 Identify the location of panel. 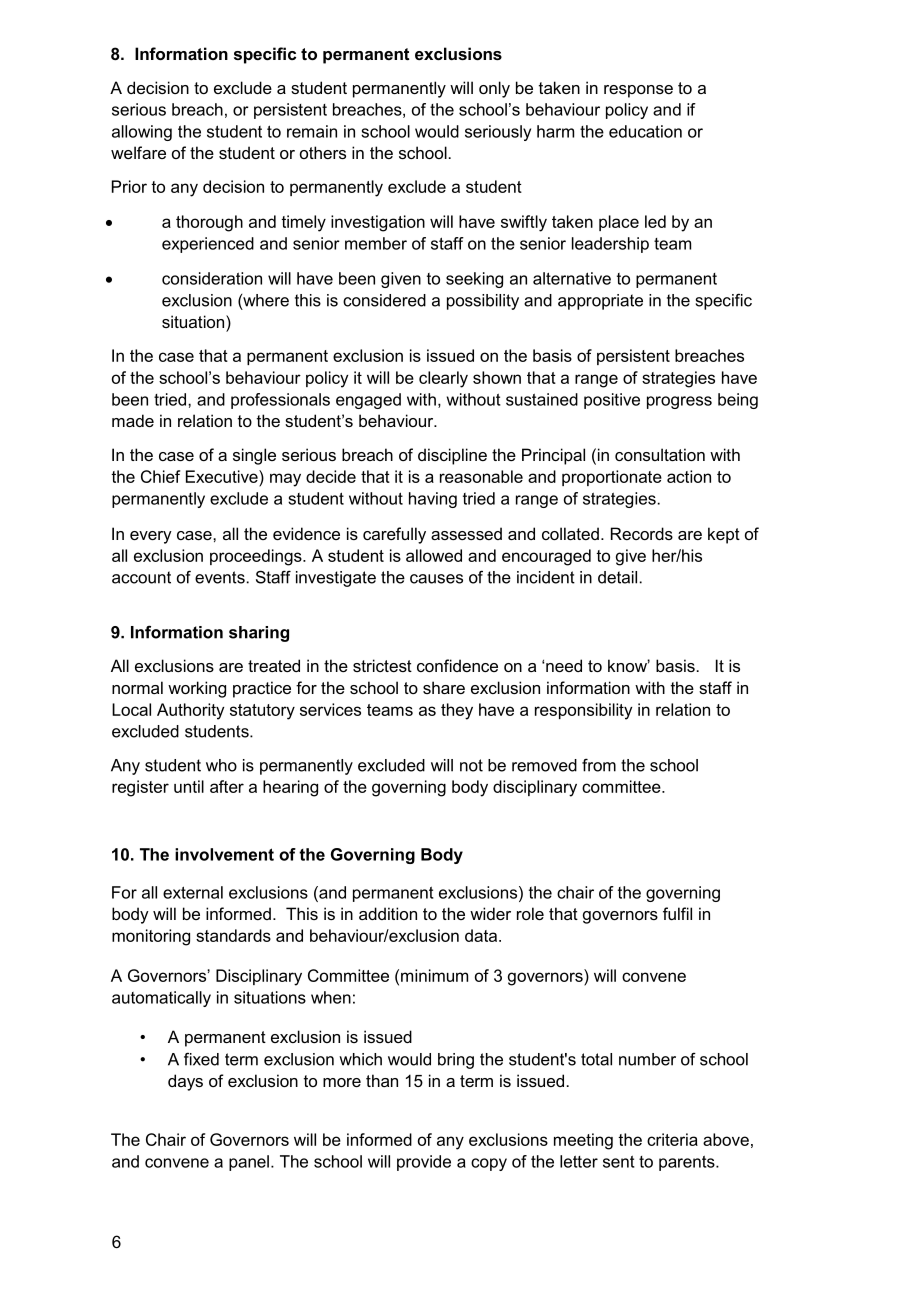
(249, 1163).
